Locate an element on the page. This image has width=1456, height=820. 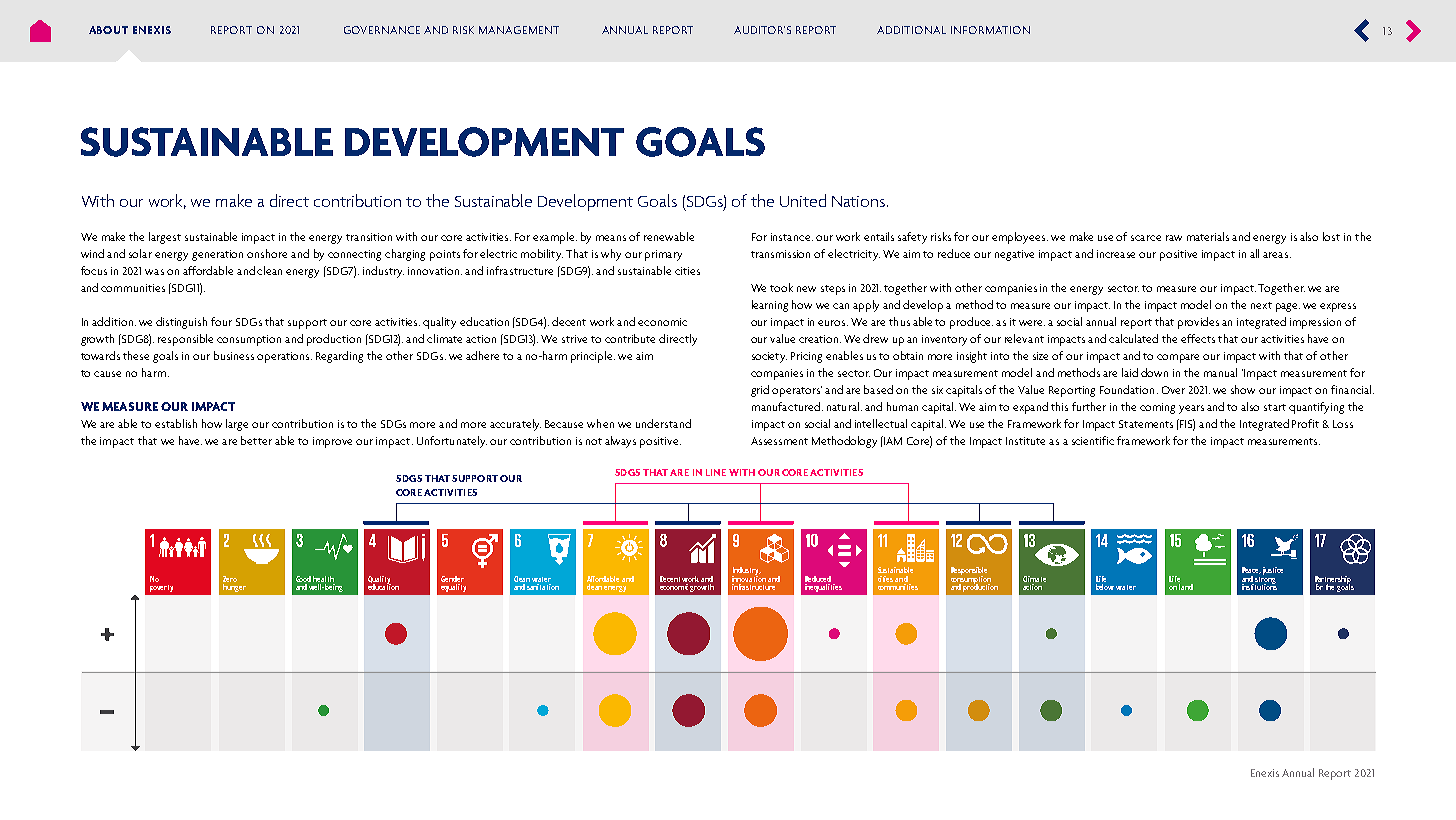
ABOUT is located at coordinates (108, 30).
